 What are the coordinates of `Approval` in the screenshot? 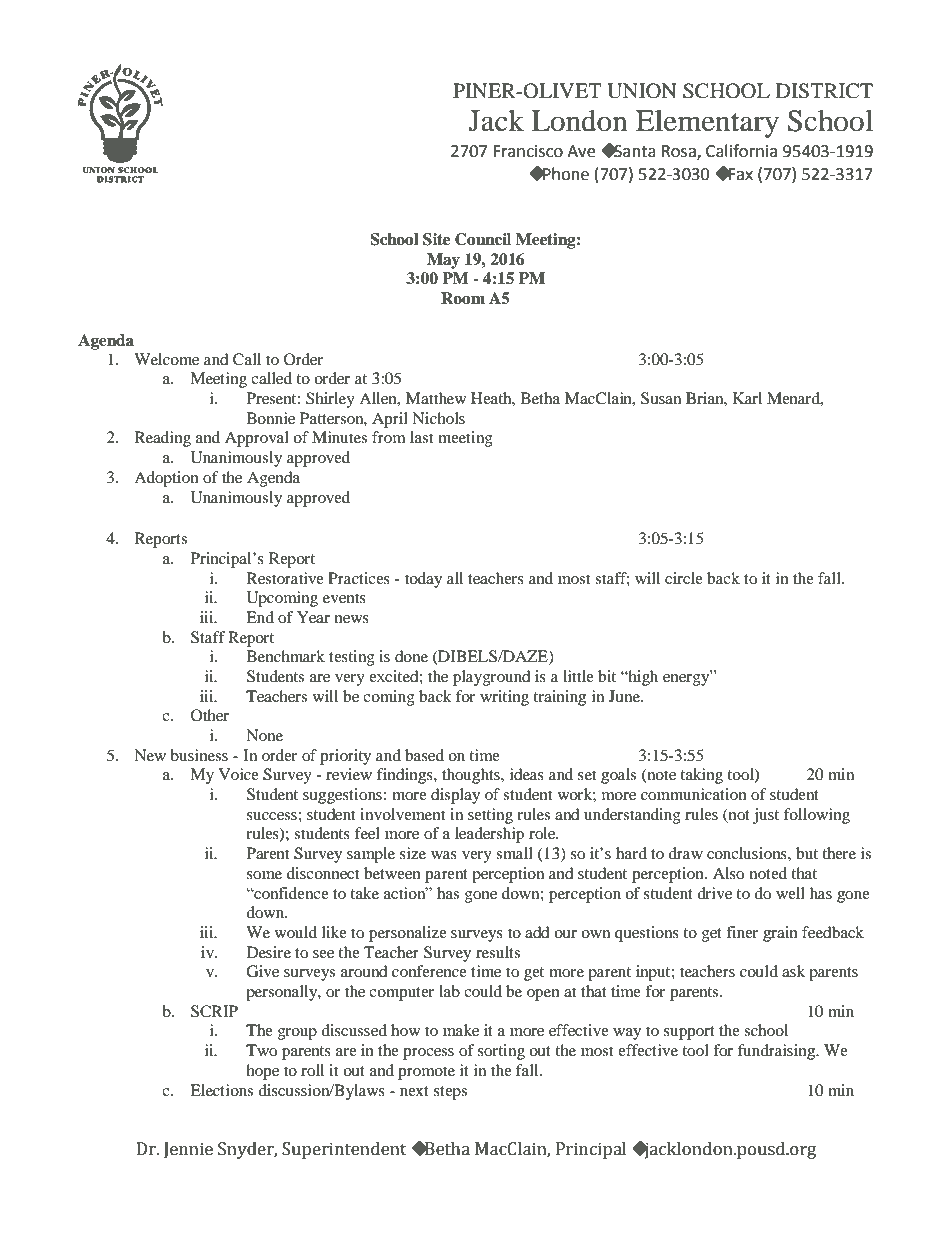 It's located at (257, 439).
